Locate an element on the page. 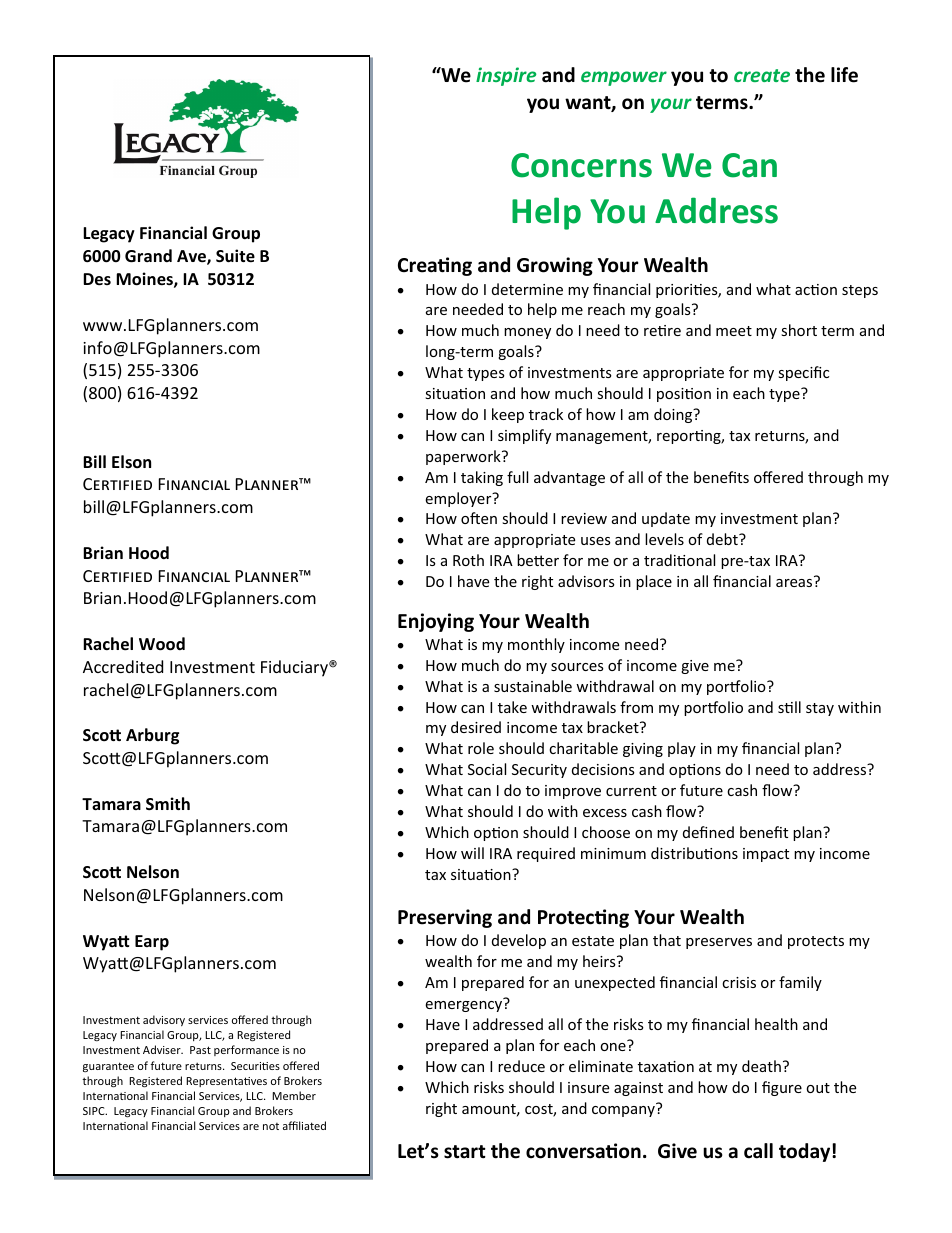 Image resolution: width=952 pixels, height=1233 pixels. areas is located at coordinates (794, 583).
